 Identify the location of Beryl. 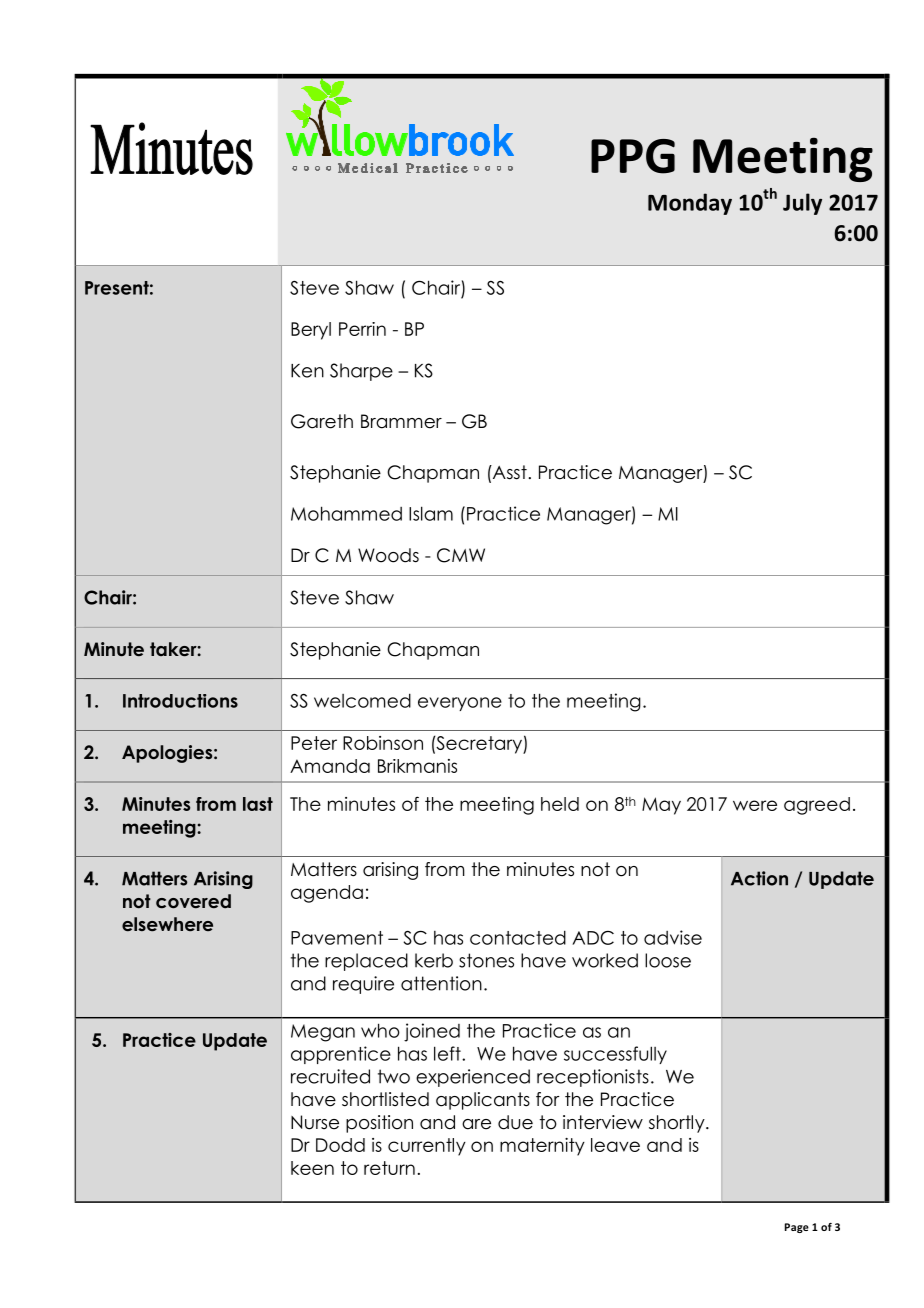
(311, 331).
